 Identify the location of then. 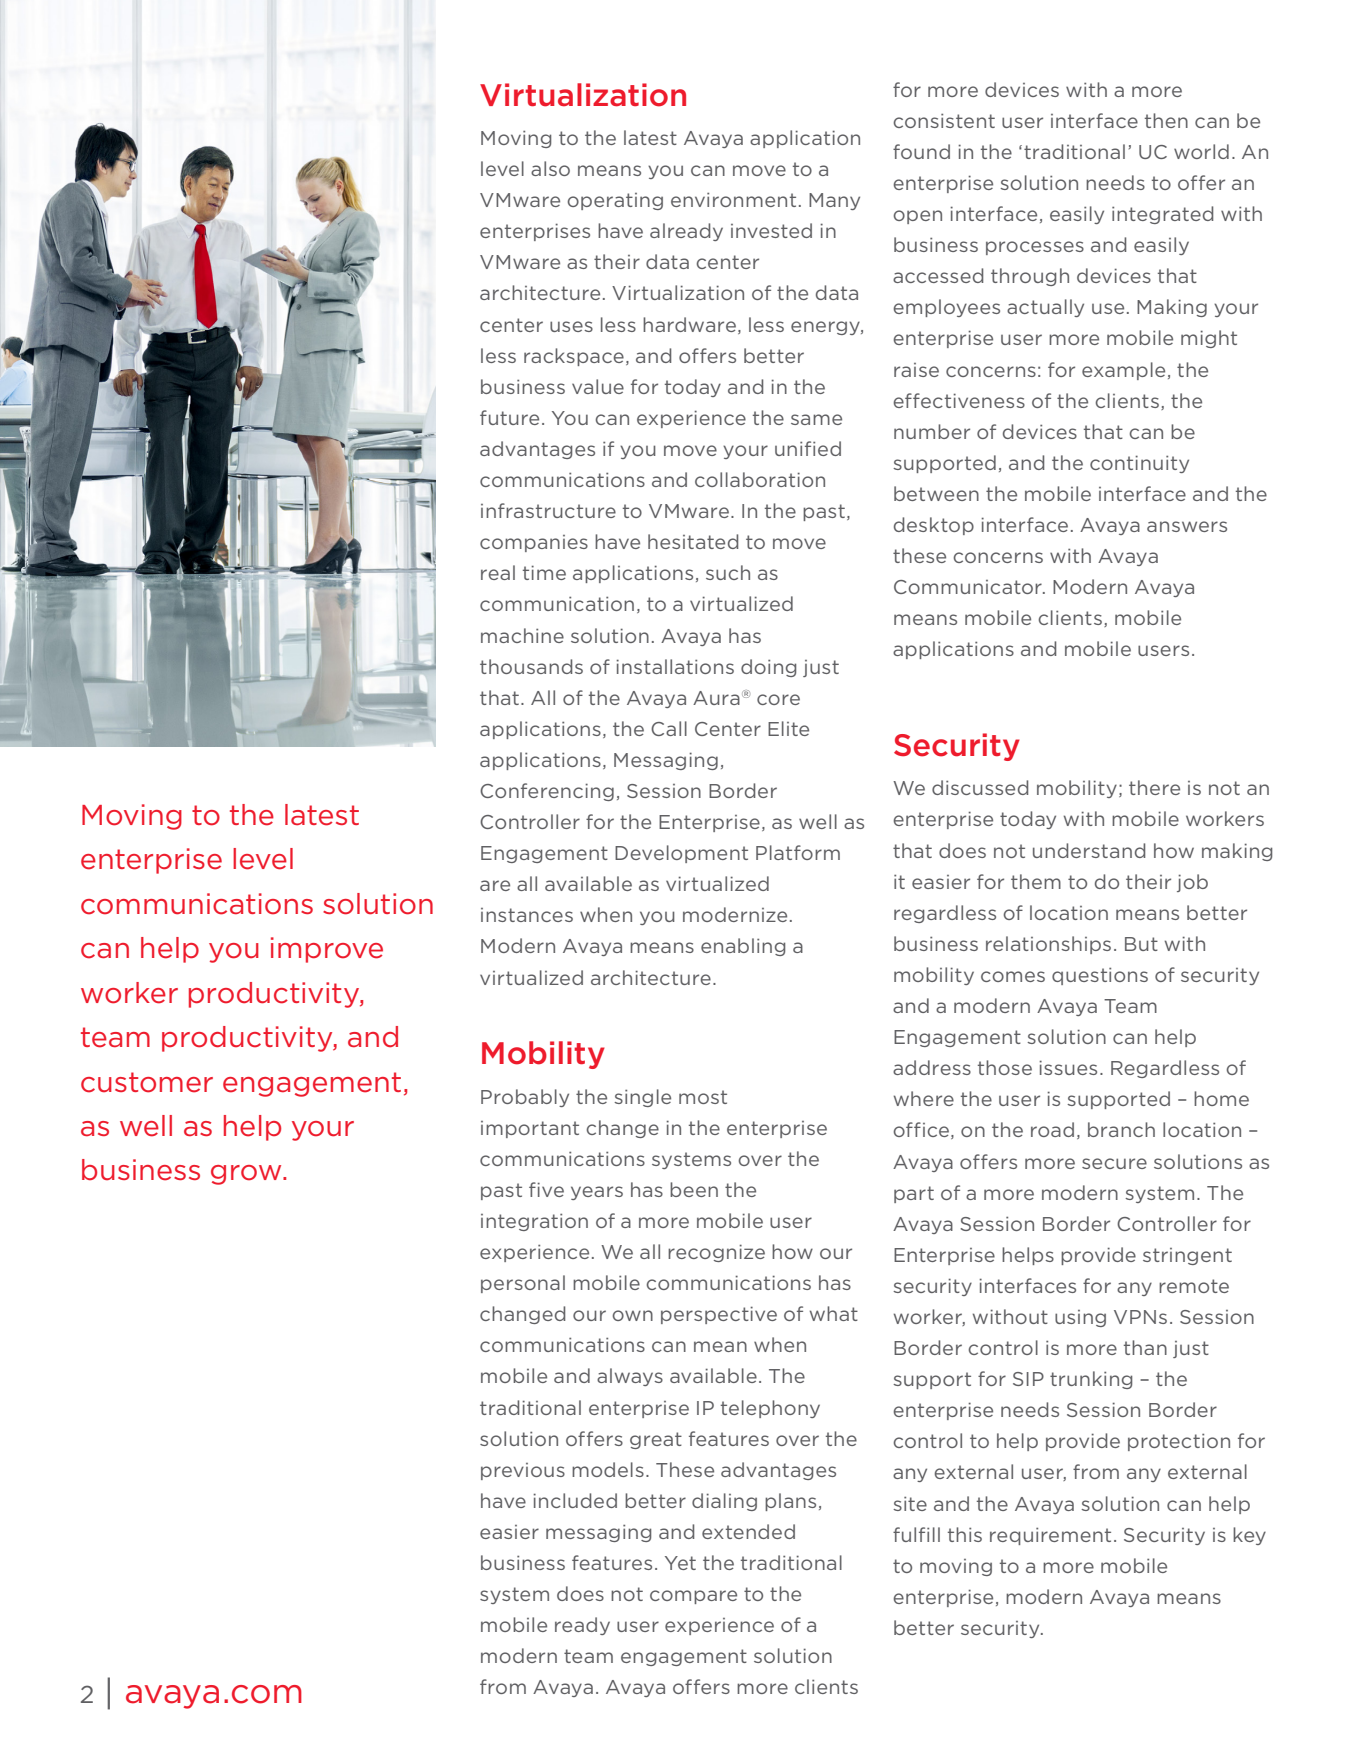
(1166, 120).
